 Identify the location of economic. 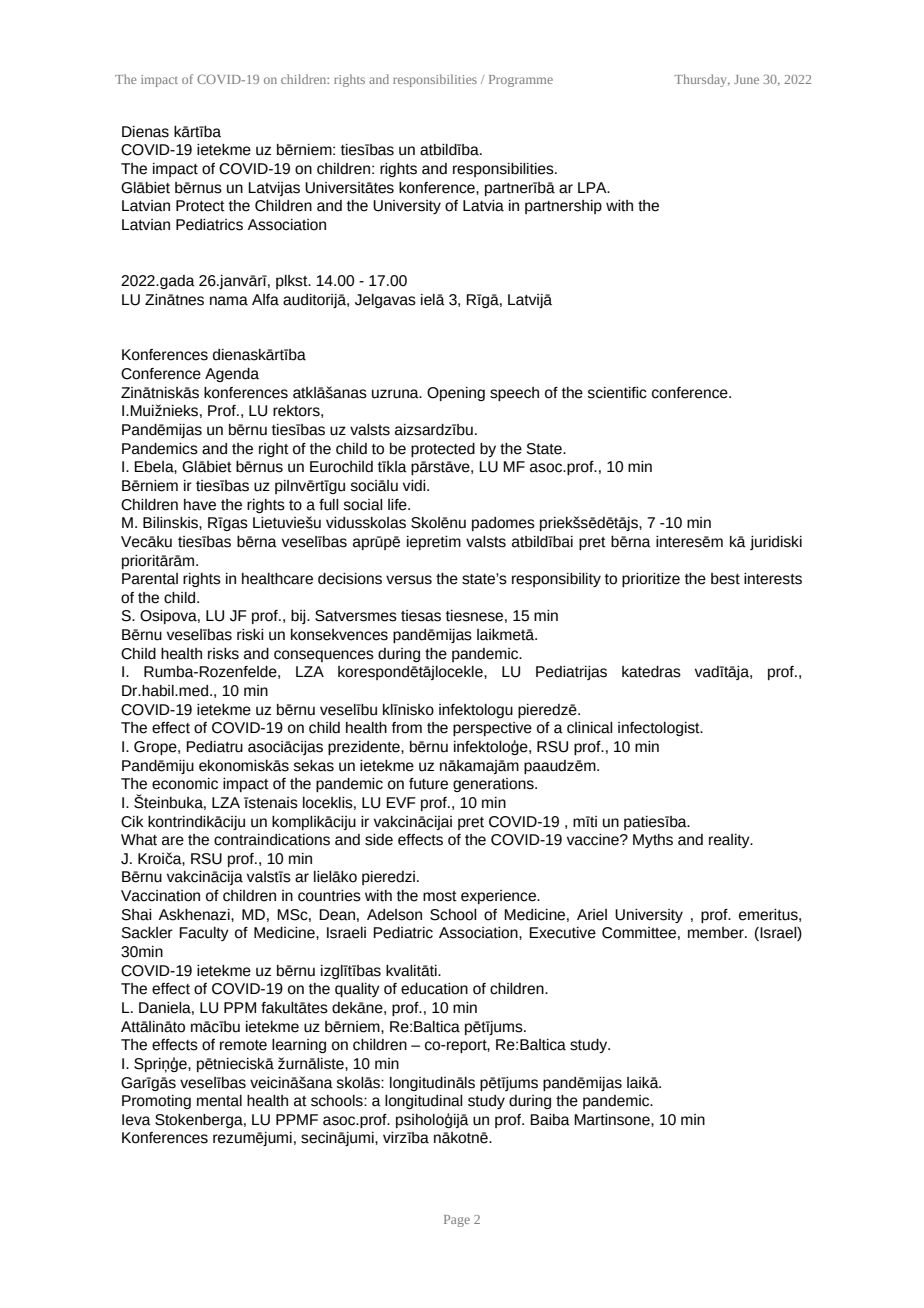
(185, 784).
